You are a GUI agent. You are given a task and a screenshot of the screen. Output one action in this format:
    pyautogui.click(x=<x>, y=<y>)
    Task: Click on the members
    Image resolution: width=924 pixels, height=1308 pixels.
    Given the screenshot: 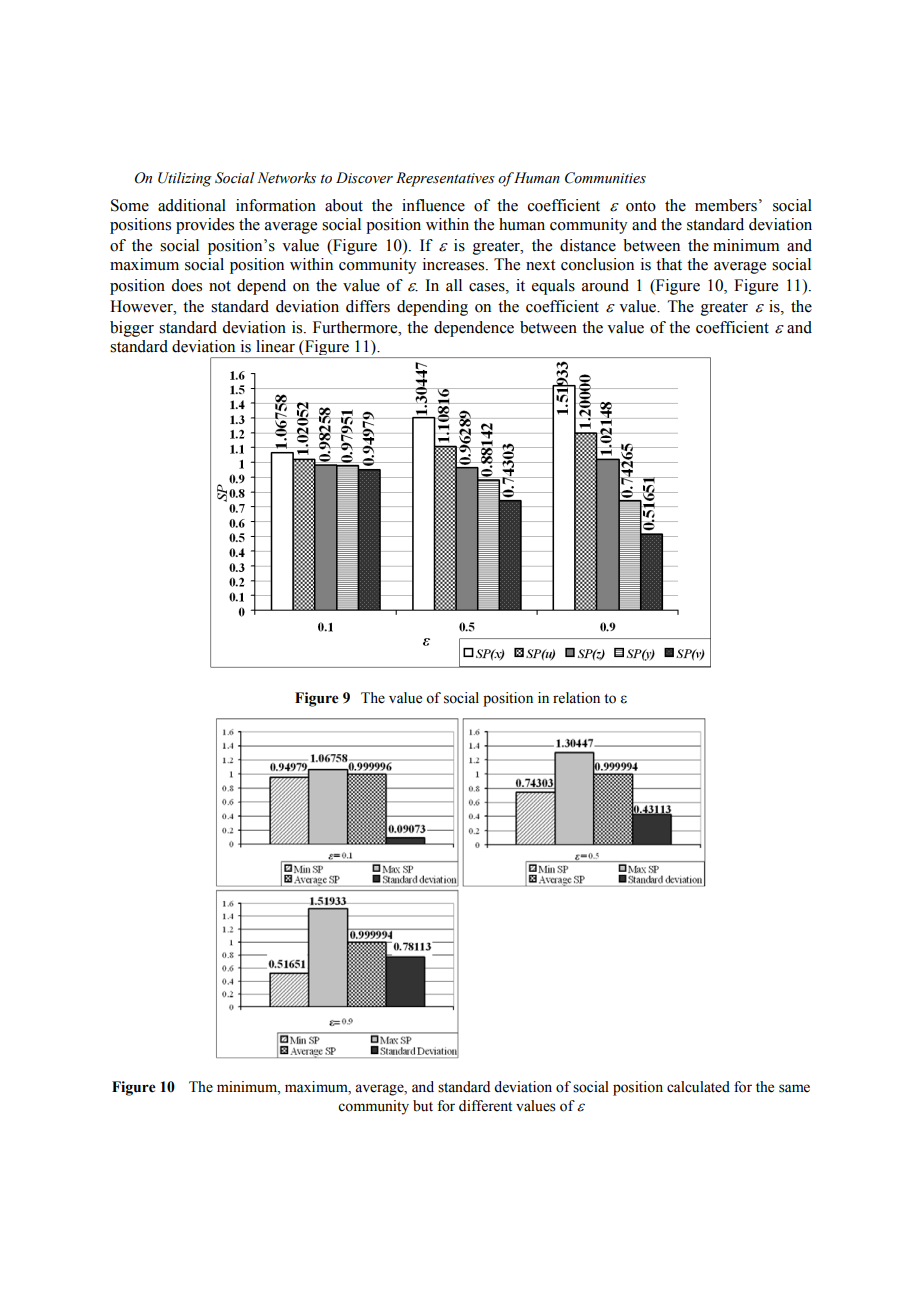 What is the action you would take?
    pyautogui.click(x=726, y=205)
